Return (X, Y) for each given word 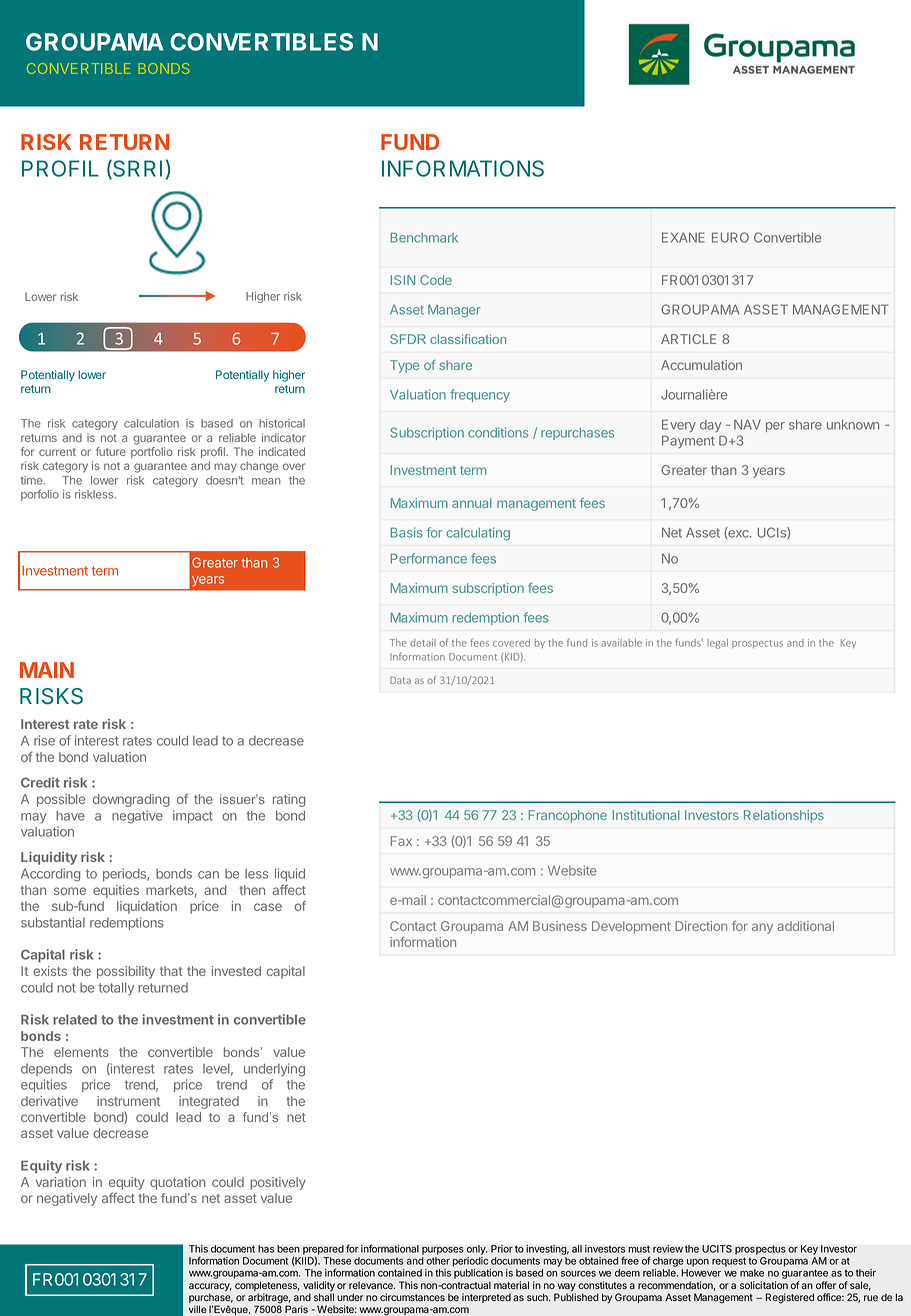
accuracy (210, 1288)
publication (478, 1275)
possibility (126, 972)
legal (717, 644)
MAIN (47, 670)
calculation (151, 423)
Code (436, 280)
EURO (730, 237)
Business (560, 926)
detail (423, 643)
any (762, 928)
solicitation (764, 1285)
